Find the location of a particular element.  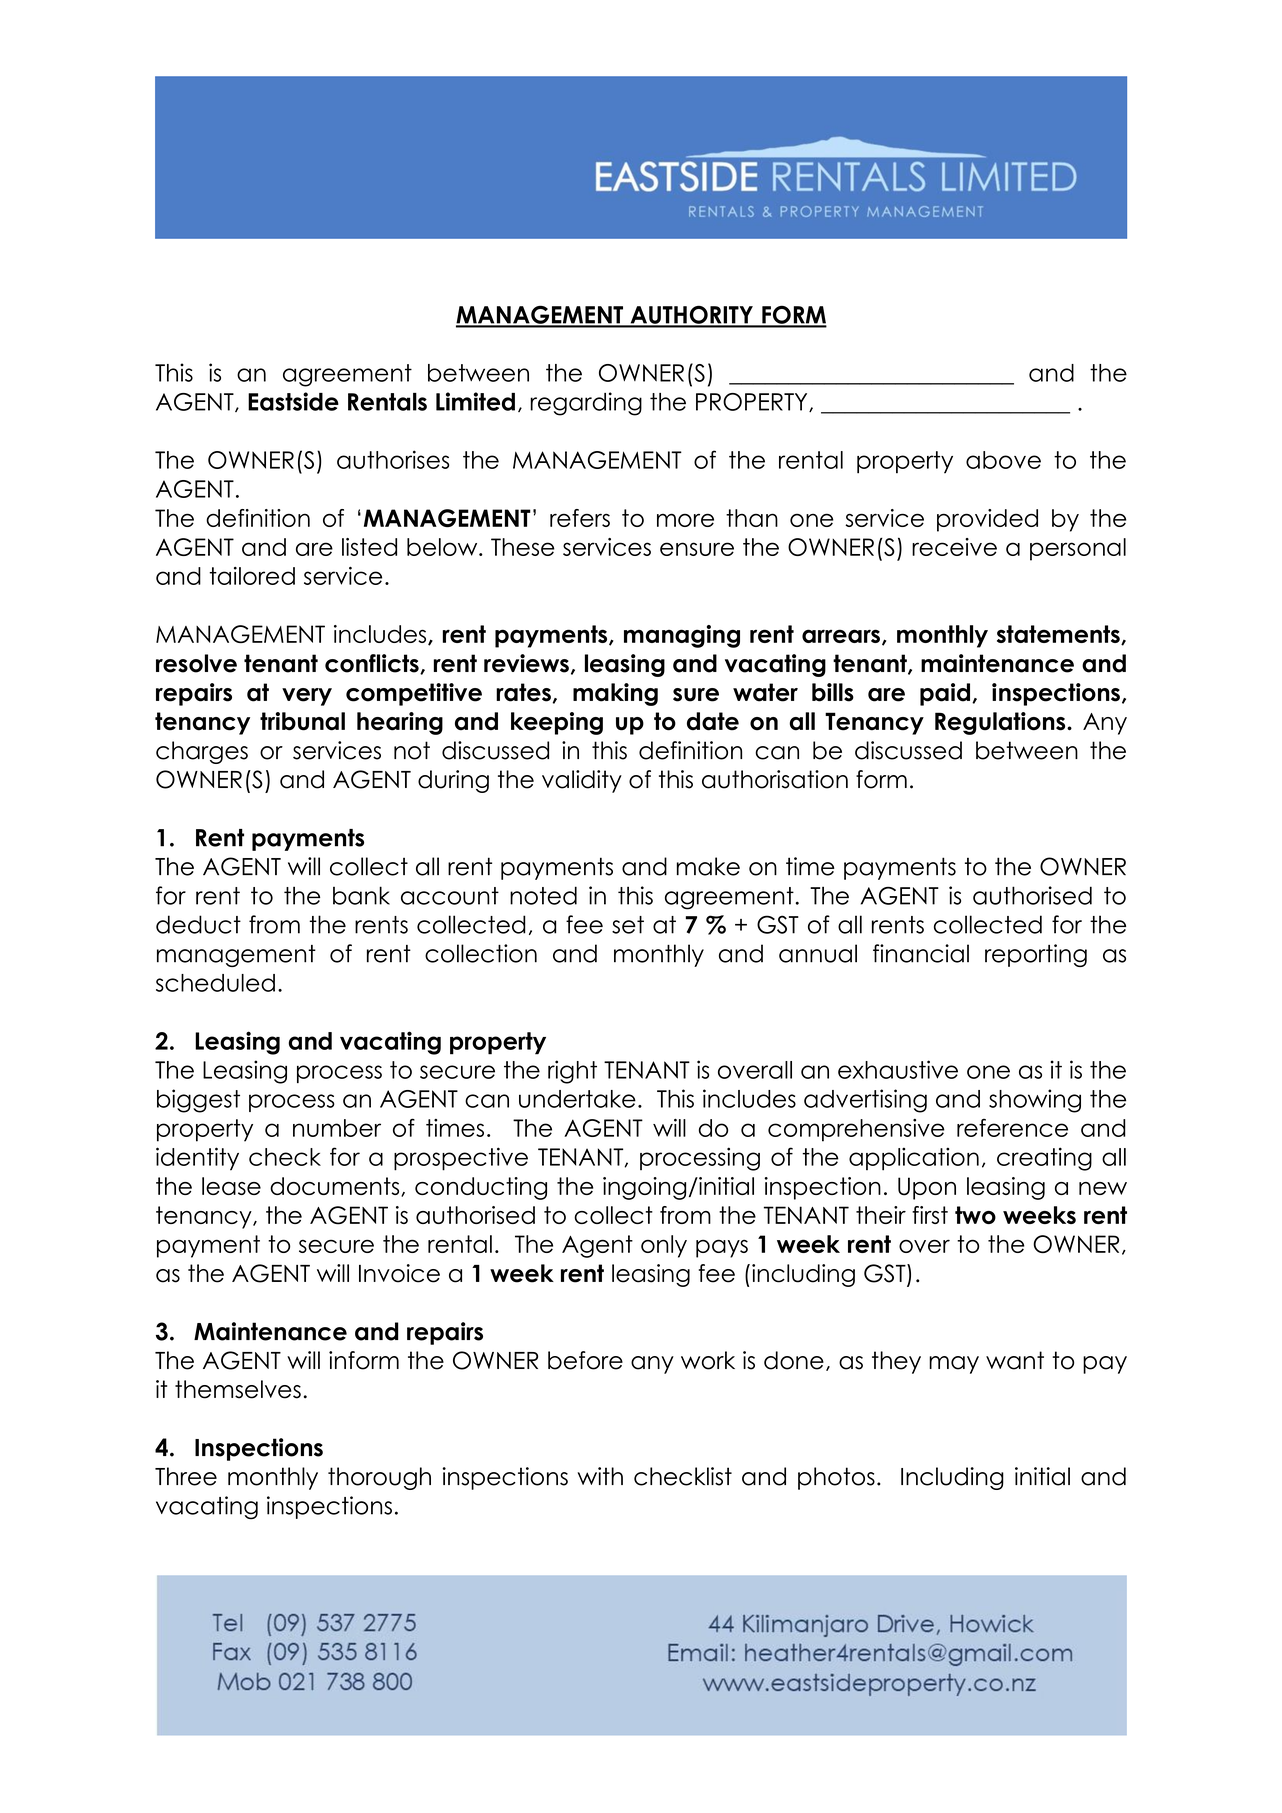

set is located at coordinates (628, 925).
